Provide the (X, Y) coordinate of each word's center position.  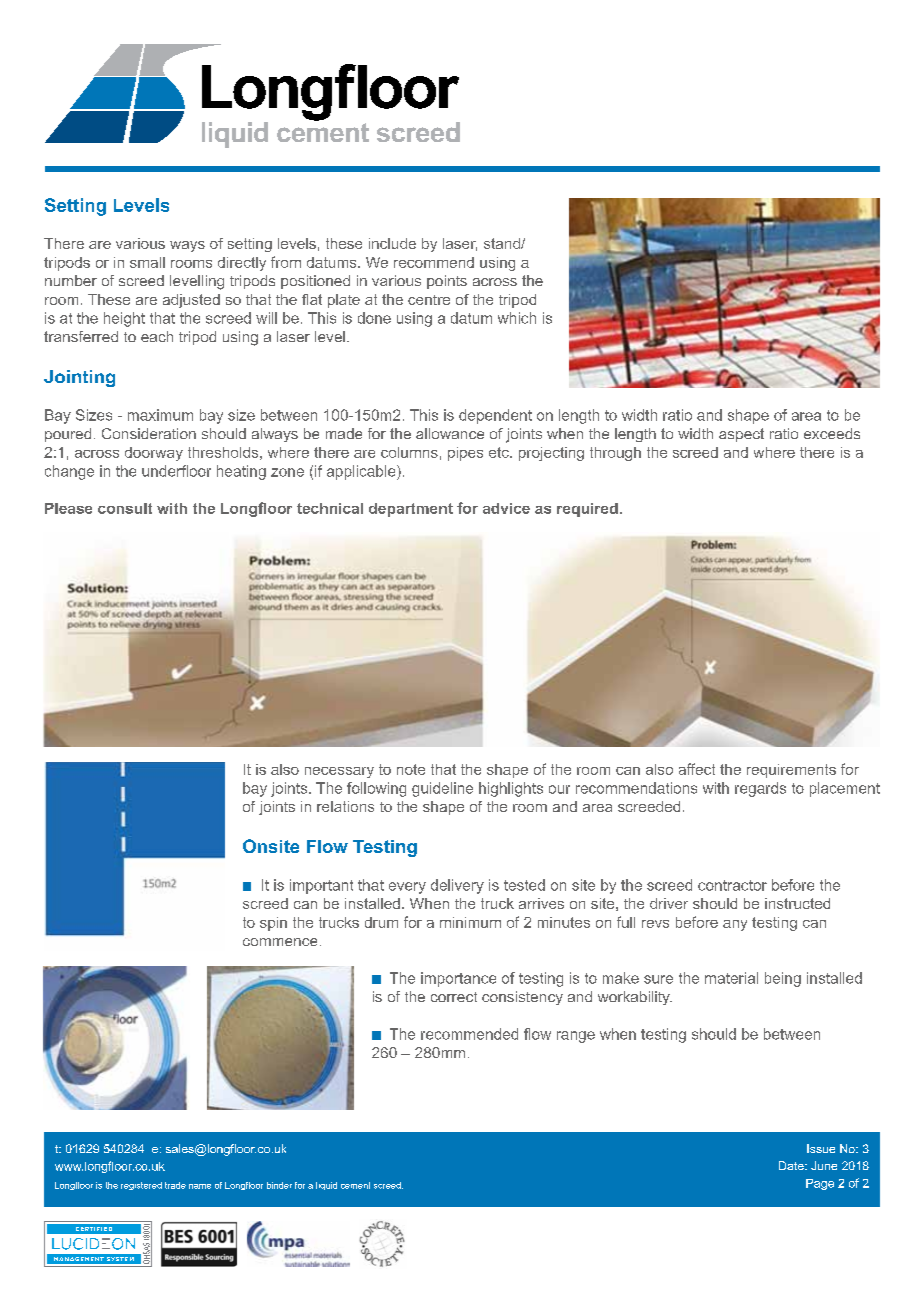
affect (697, 769)
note (411, 769)
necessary (339, 772)
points (447, 282)
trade (175, 1185)
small (147, 262)
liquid (326, 1186)
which (517, 318)
